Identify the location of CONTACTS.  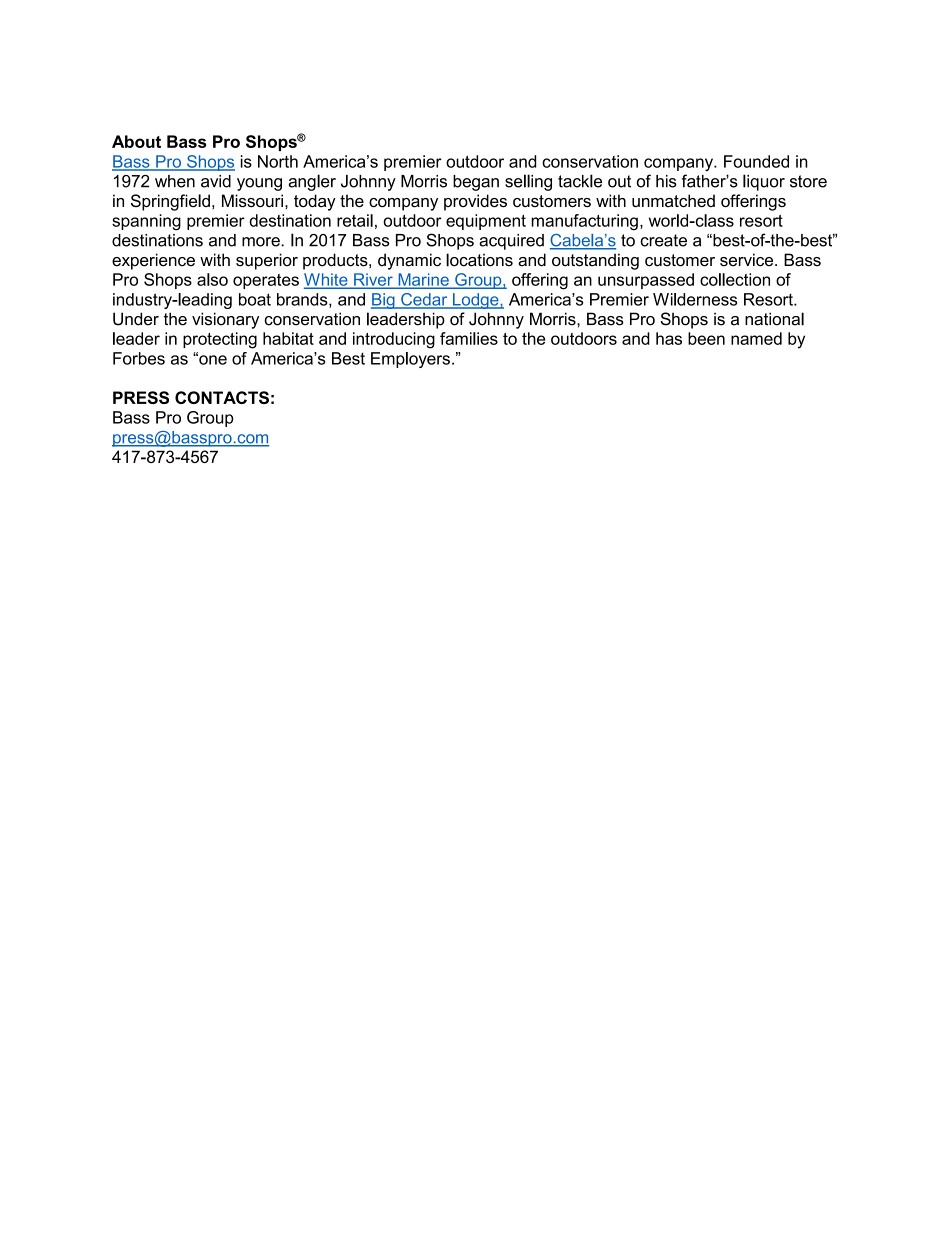
(222, 397).
